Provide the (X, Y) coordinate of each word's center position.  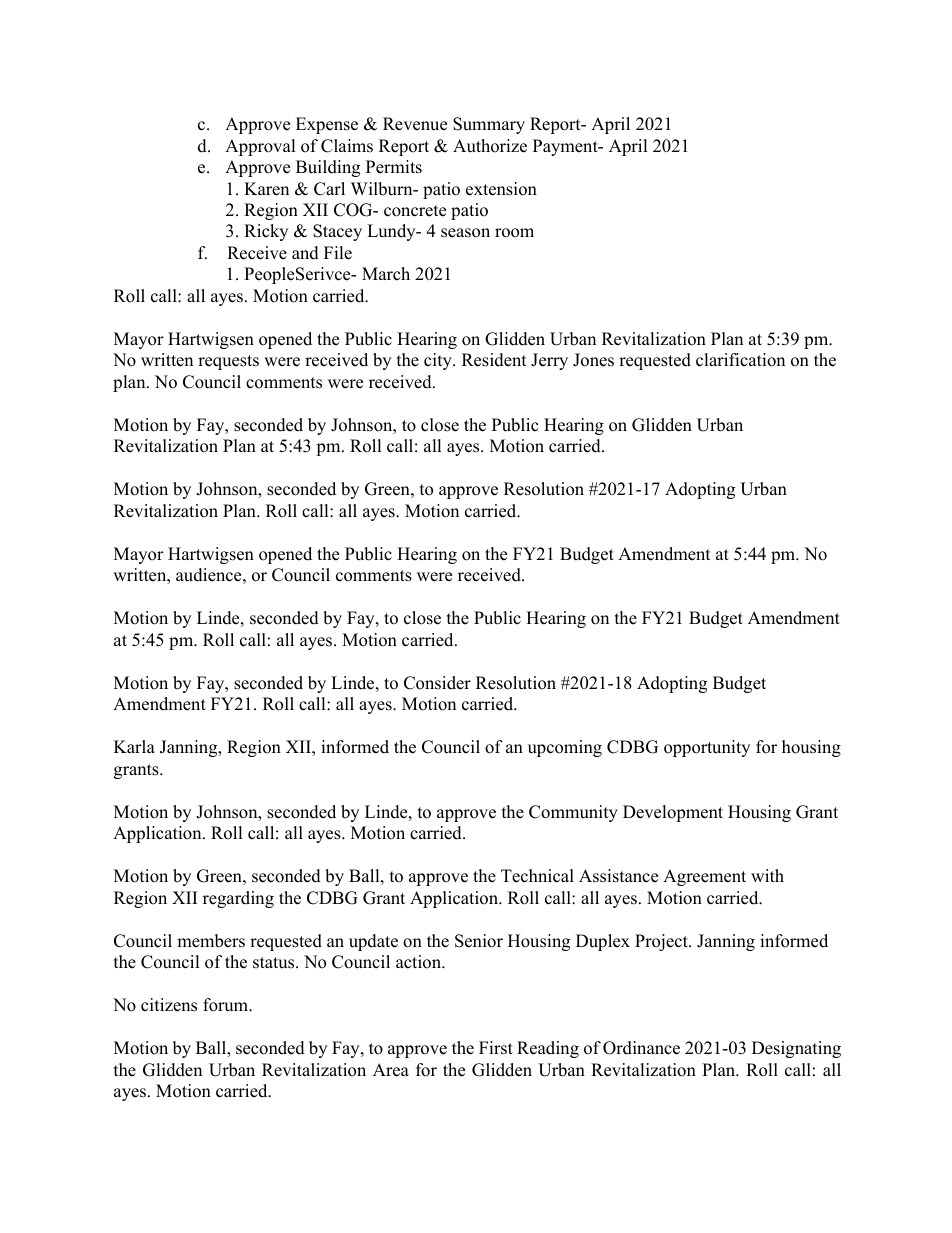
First (496, 1048)
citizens (169, 1005)
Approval (260, 147)
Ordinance (641, 1048)
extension (501, 189)
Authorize (490, 146)
